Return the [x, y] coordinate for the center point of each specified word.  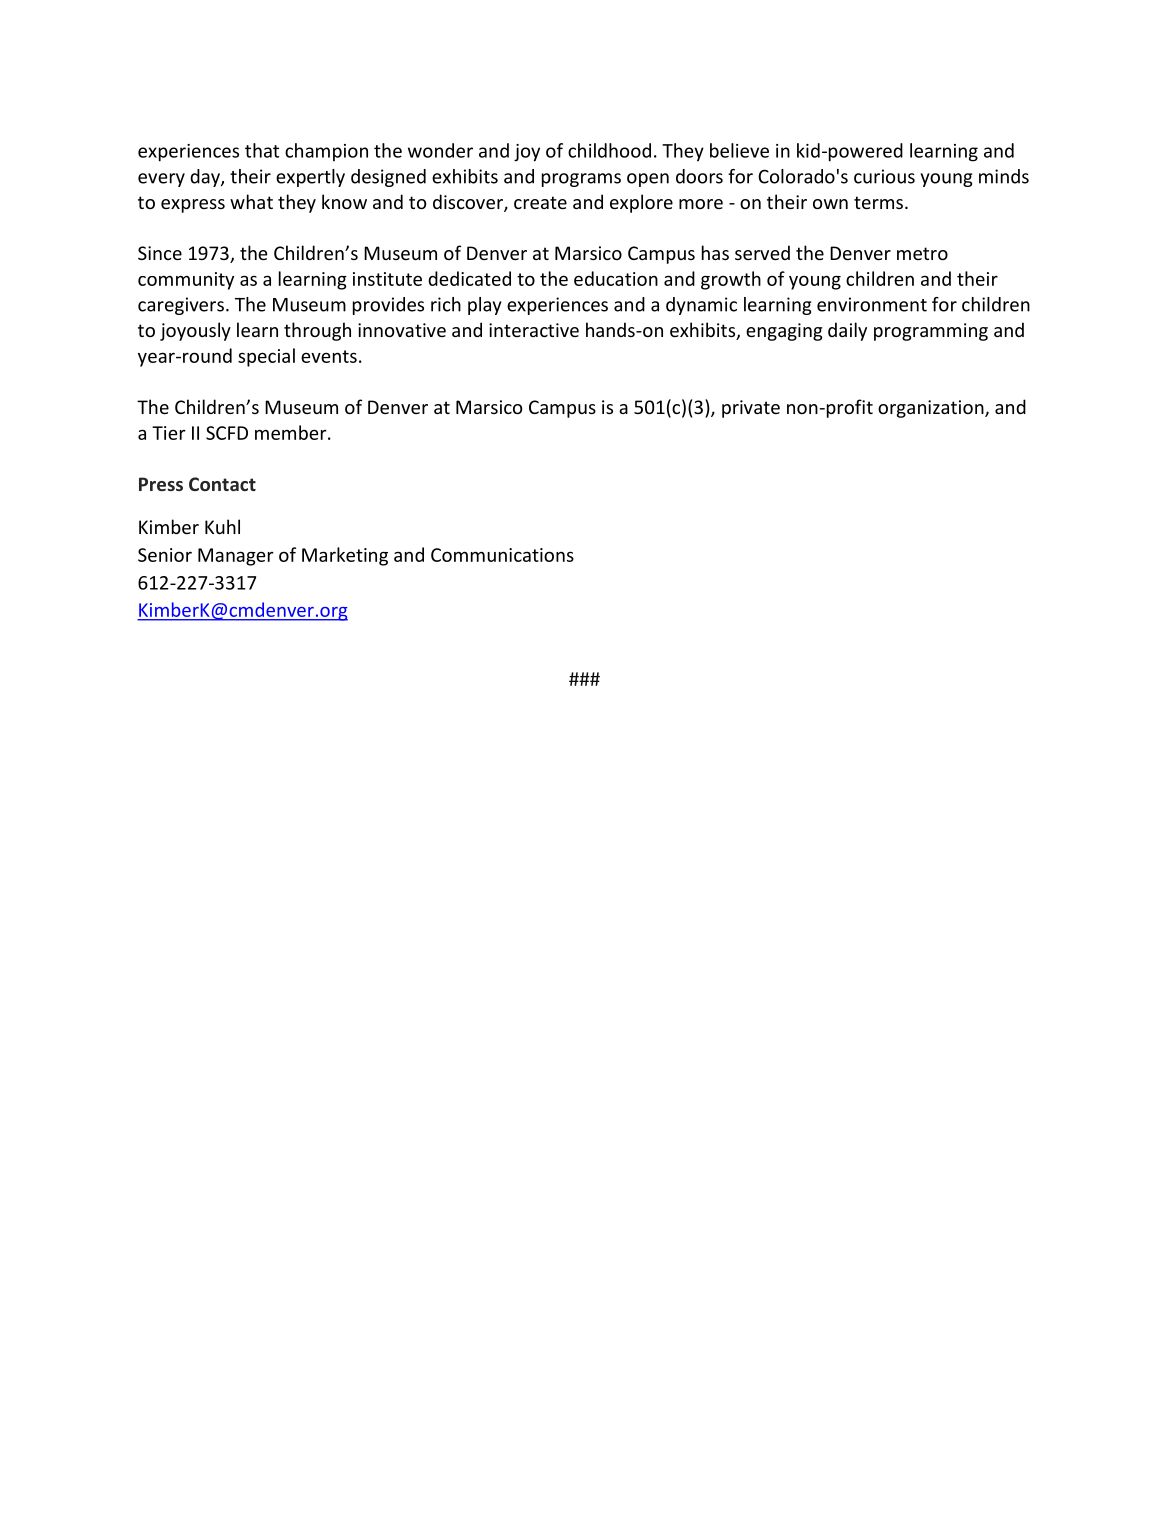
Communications [502, 555]
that [262, 150]
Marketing [345, 556]
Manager [236, 557]
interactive [534, 330]
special [266, 357]
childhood [609, 150]
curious [884, 176]
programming [931, 332]
